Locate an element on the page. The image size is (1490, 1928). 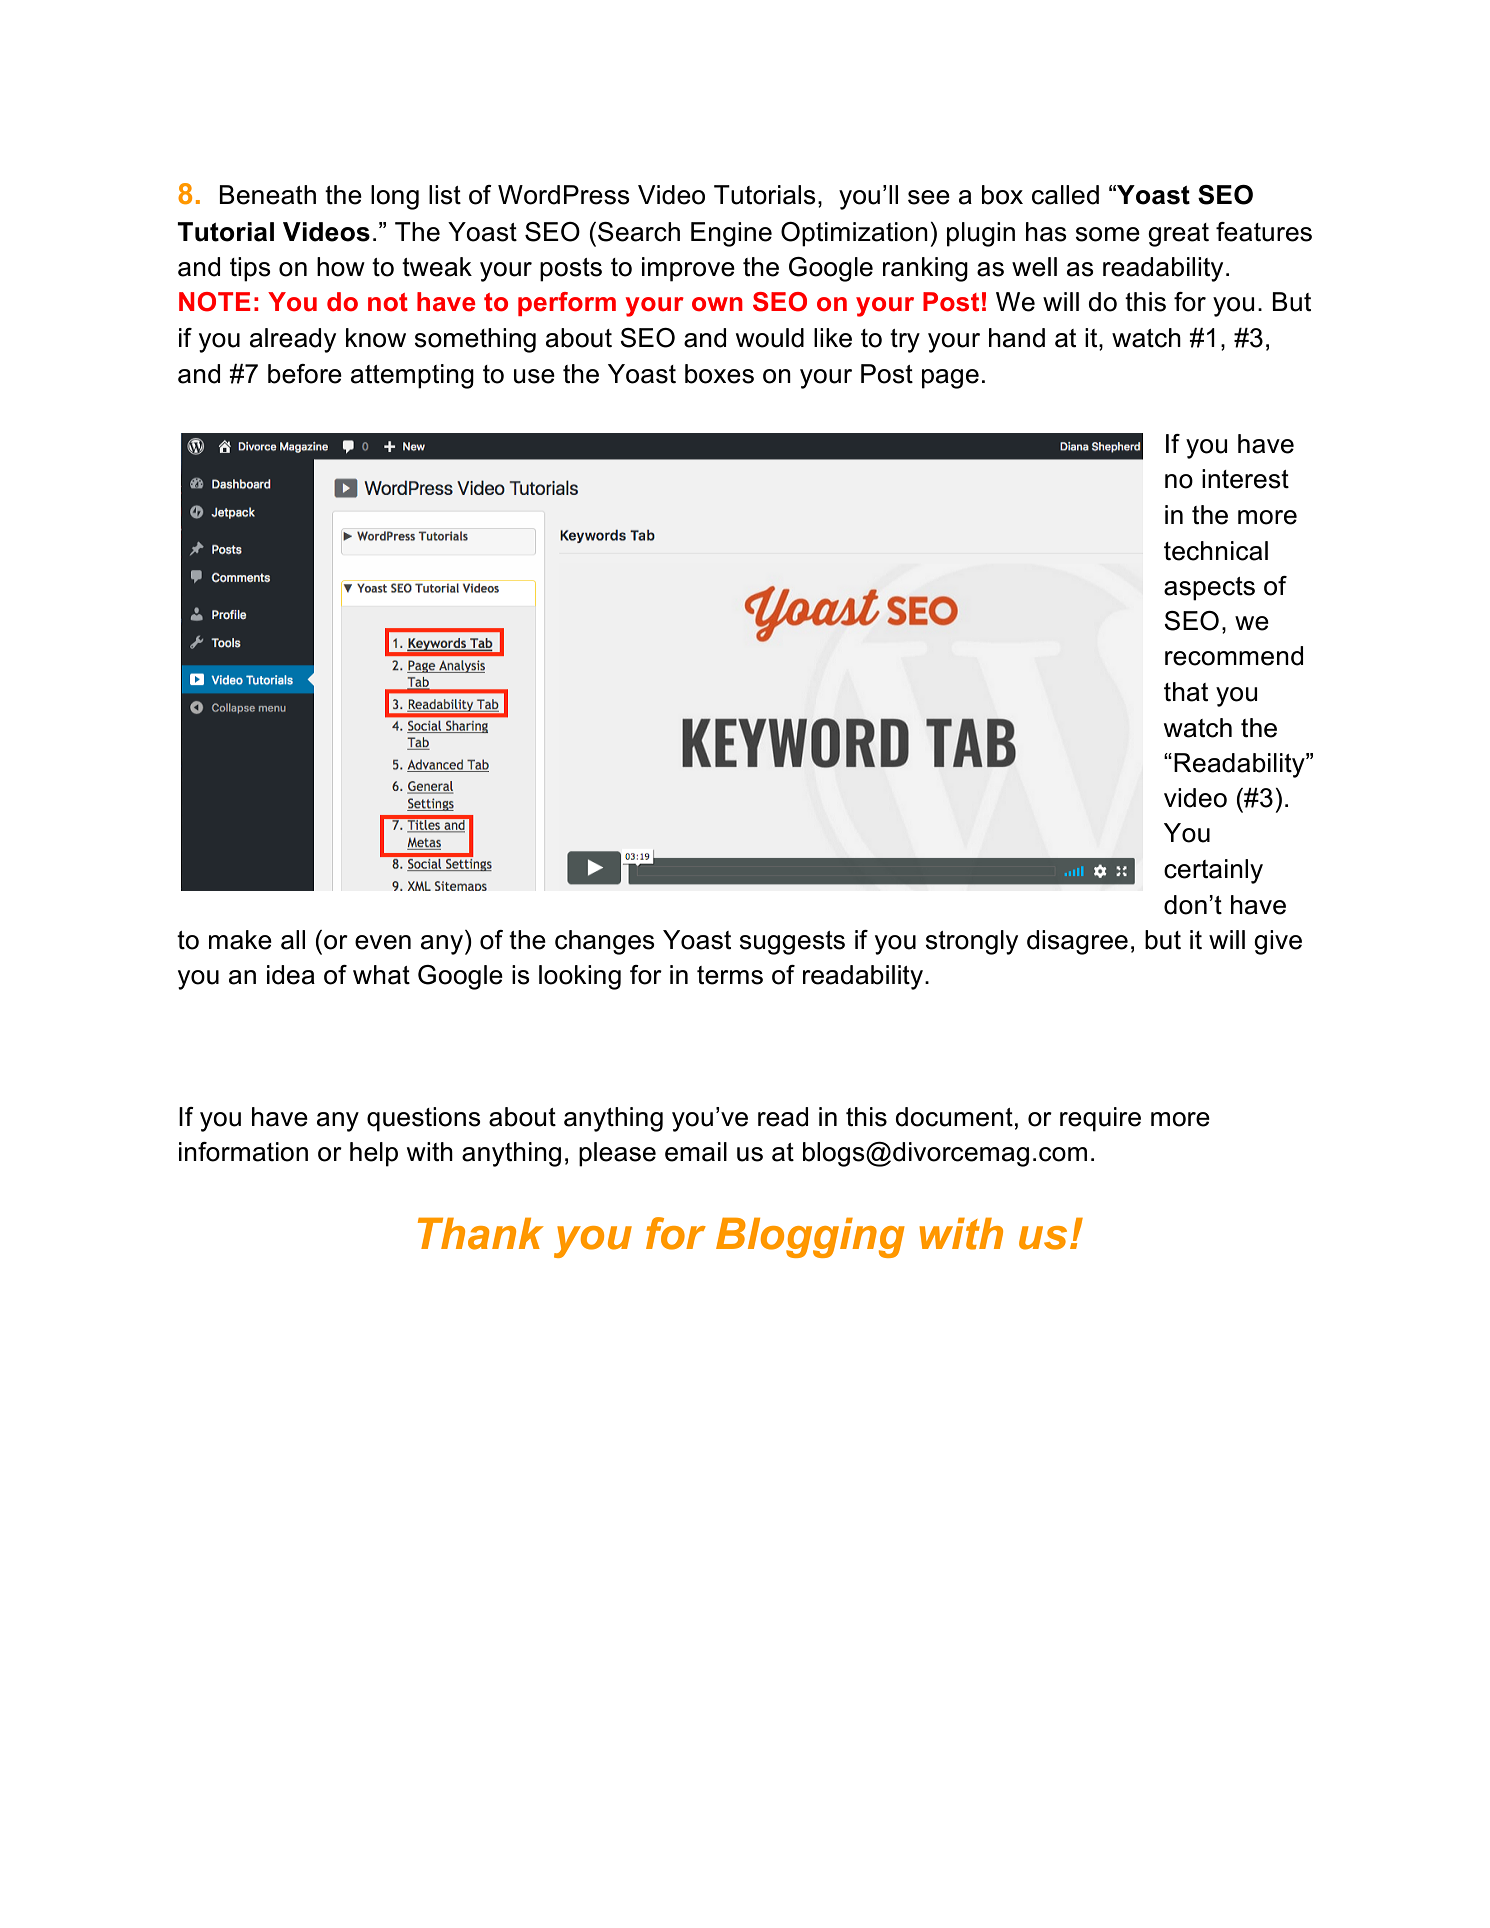
great is located at coordinates (1178, 235).
